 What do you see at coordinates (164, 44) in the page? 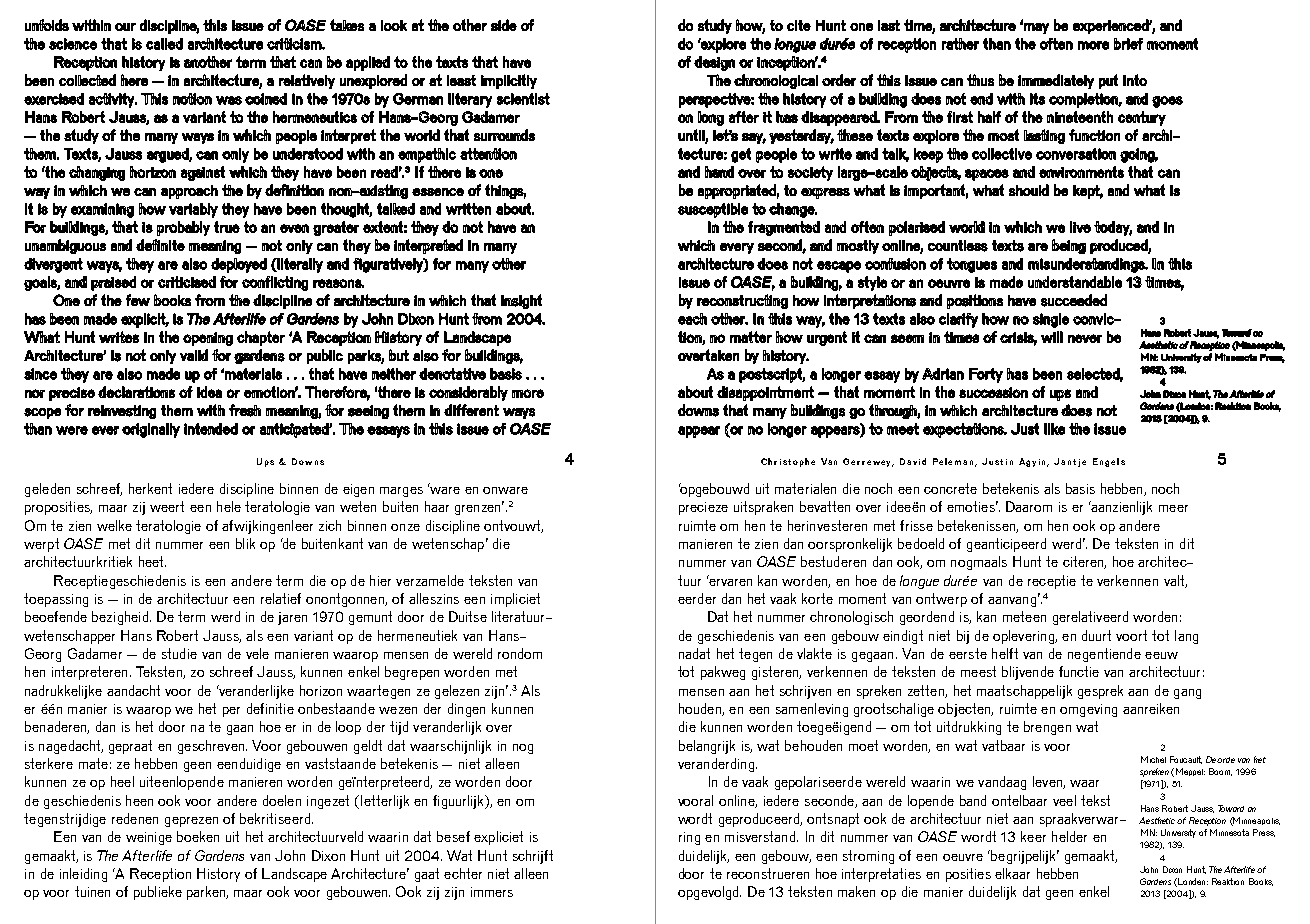
I see `called` at bounding box center [164, 44].
